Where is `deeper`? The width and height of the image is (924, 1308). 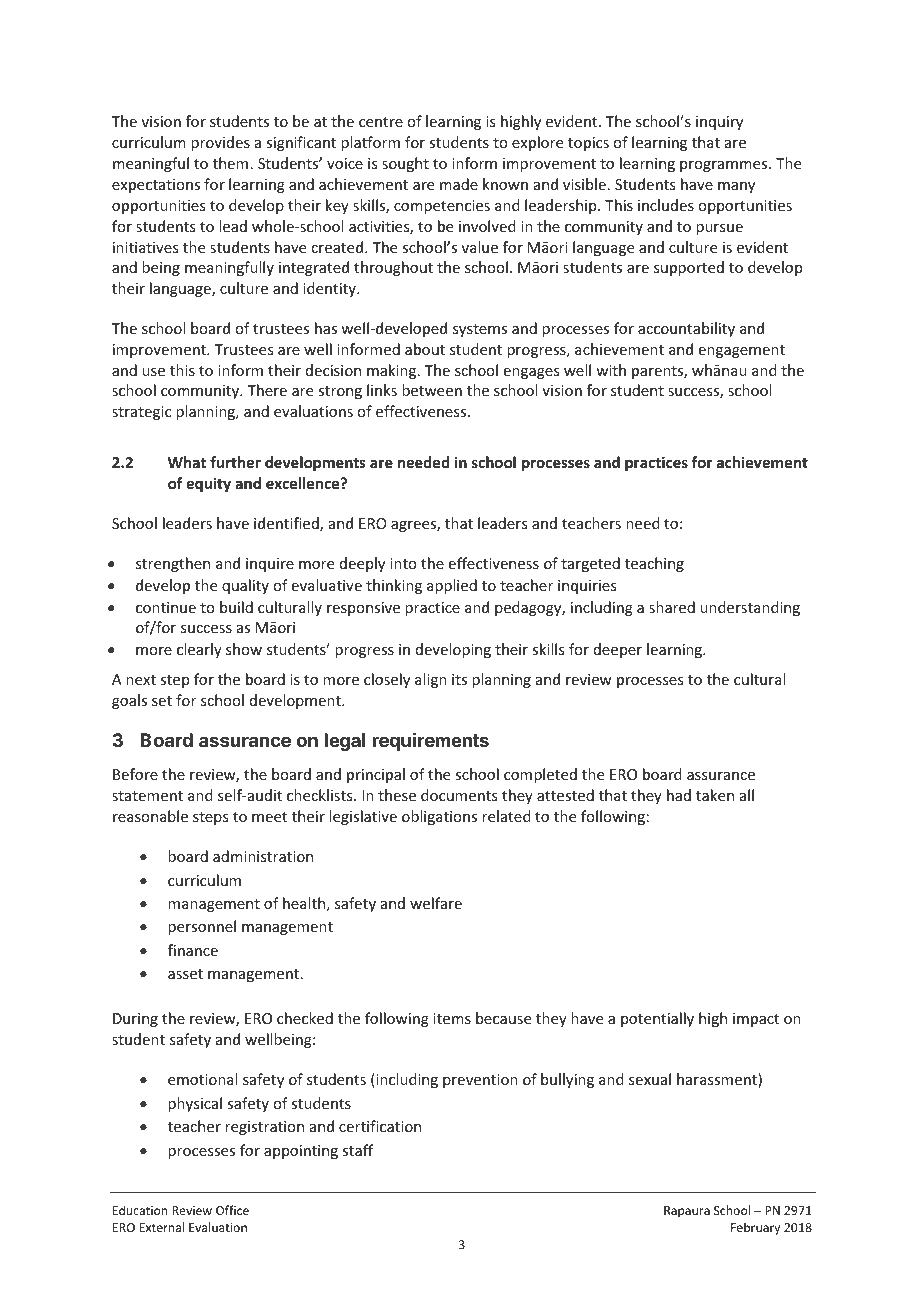 deeper is located at coordinates (618, 650).
